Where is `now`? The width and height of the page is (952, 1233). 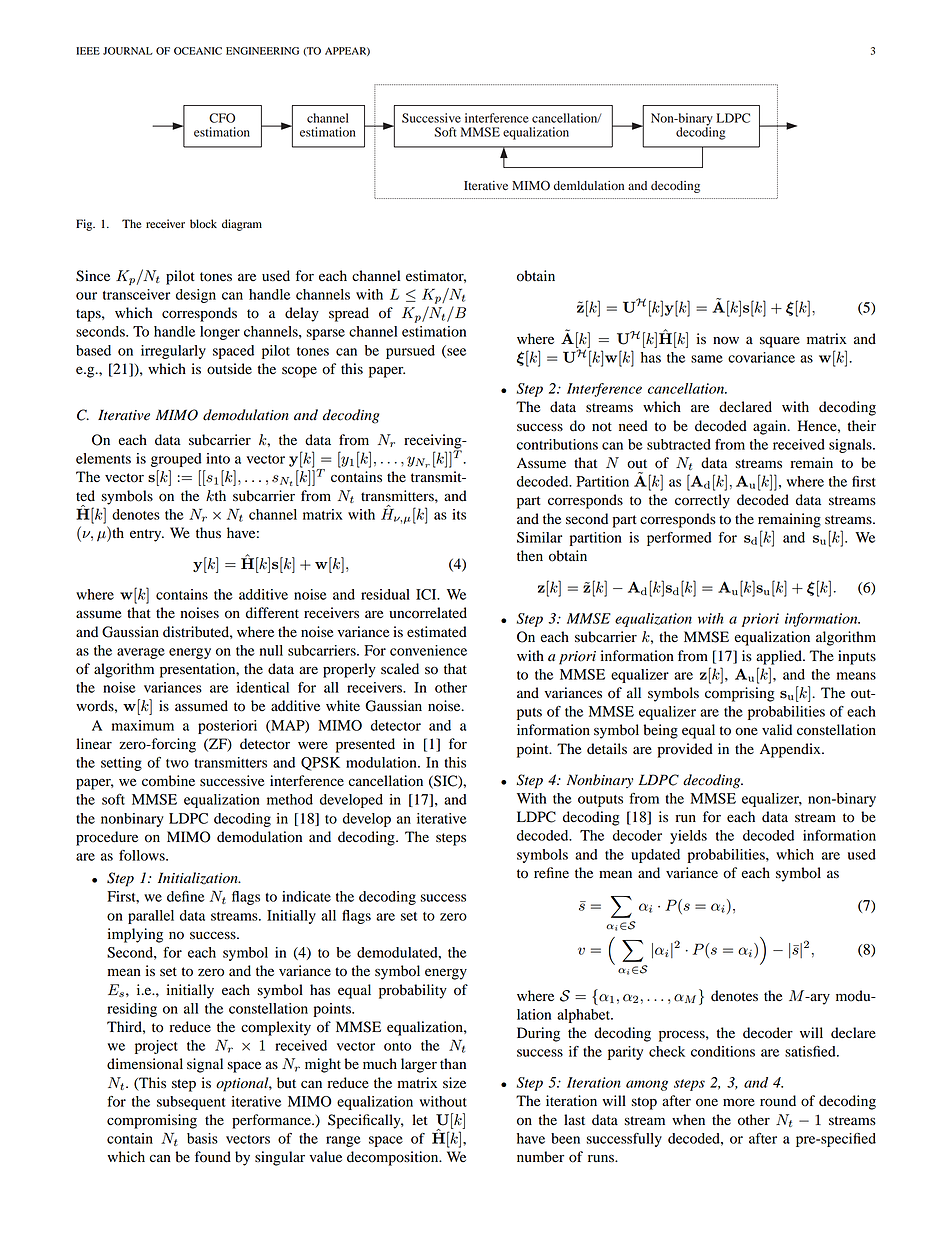 now is located at coordinates (726, 340).
